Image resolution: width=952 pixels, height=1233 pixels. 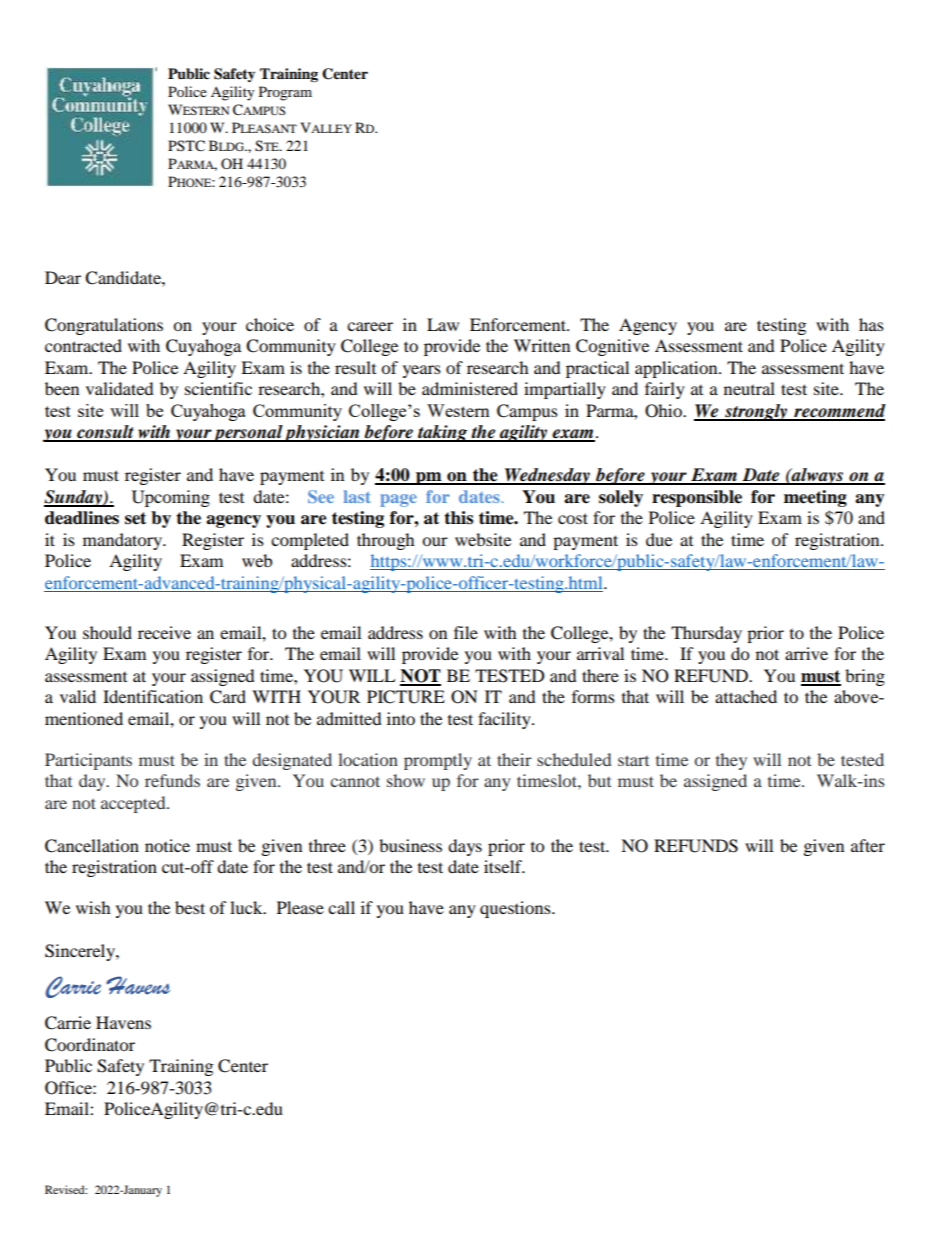 What do you see at coordinates (90, 1045) in the screenshot?
I see `Coordinator` at bounding box center [90, 1045].
